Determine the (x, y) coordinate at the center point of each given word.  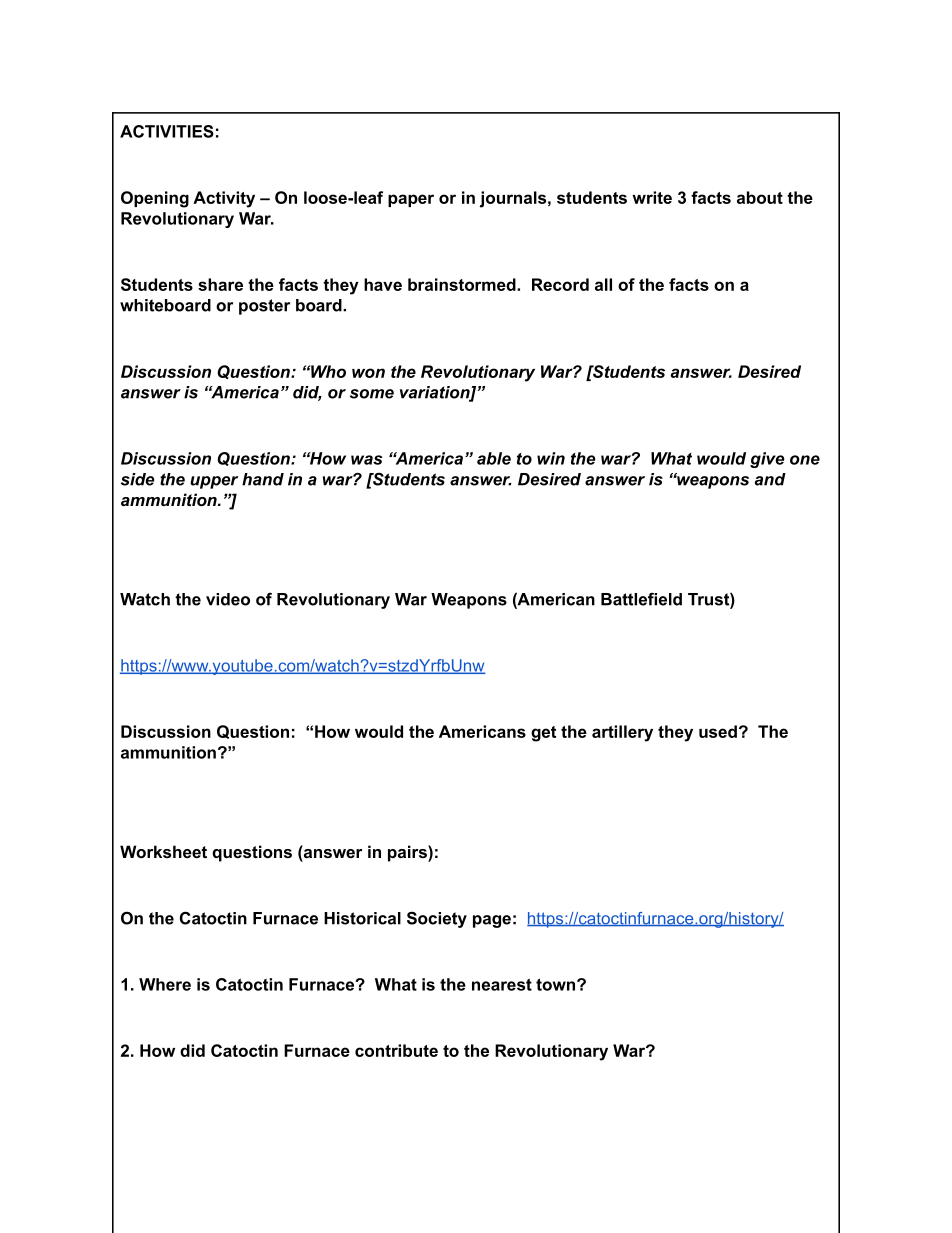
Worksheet (163, 851)
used (718, 731)
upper (214, 482)
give (767, 460)
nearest (502, 984)
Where (165, 984)
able (494, 458)
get (543, 734)
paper (411, 200)
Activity (224, 199)
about (760, 197)
